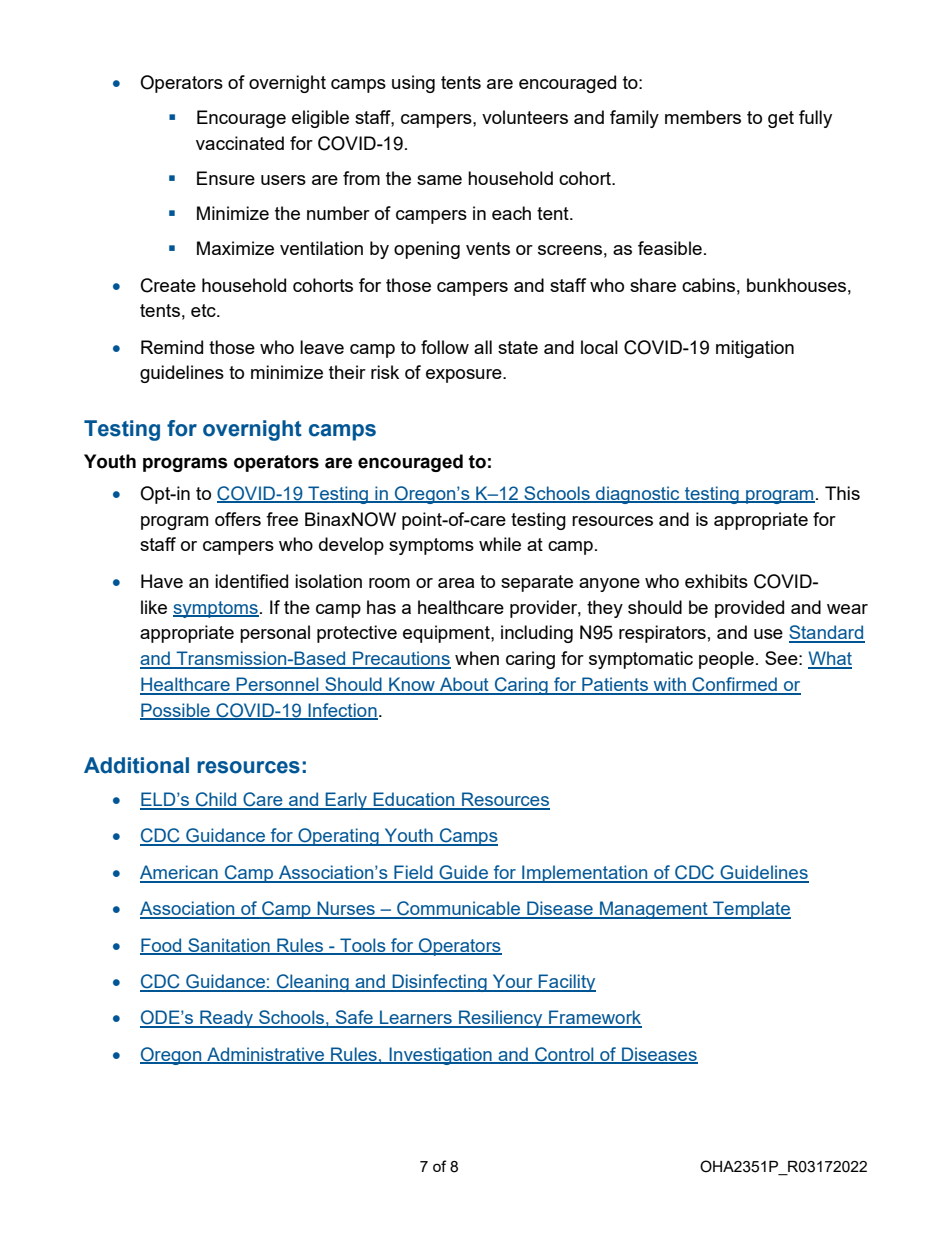  What do you see at coordinates (227, 1019) in the screenshot?
I see `Ready` at bounding box center [227, 1019].
